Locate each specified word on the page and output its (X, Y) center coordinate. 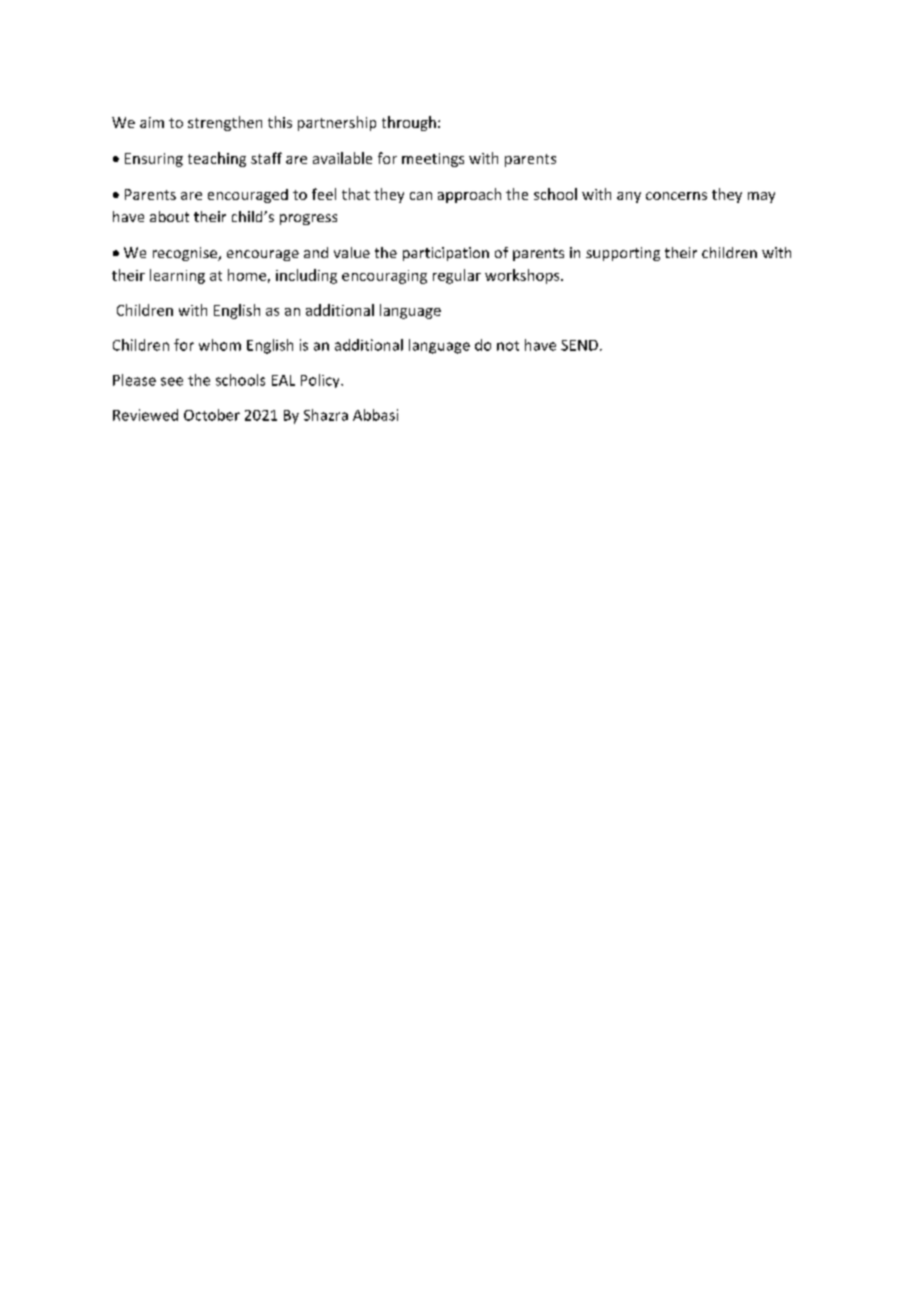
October (212, 415)
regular (457, 276)
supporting (623, 254)
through (409, 123)
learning (177, 276)
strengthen (225, 123)
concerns (676, 196)
